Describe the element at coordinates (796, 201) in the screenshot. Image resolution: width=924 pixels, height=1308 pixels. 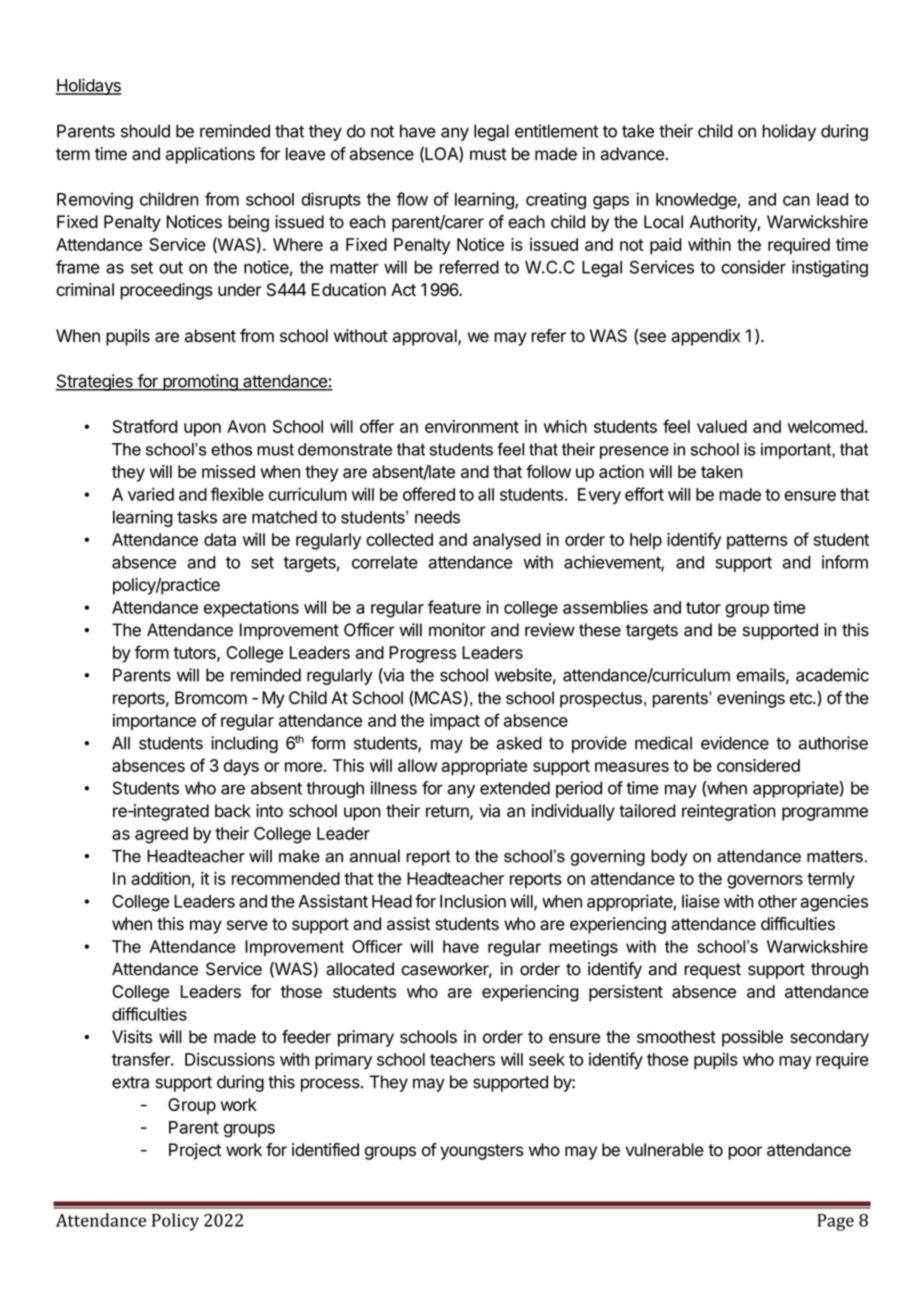
I see `can` at that location.
